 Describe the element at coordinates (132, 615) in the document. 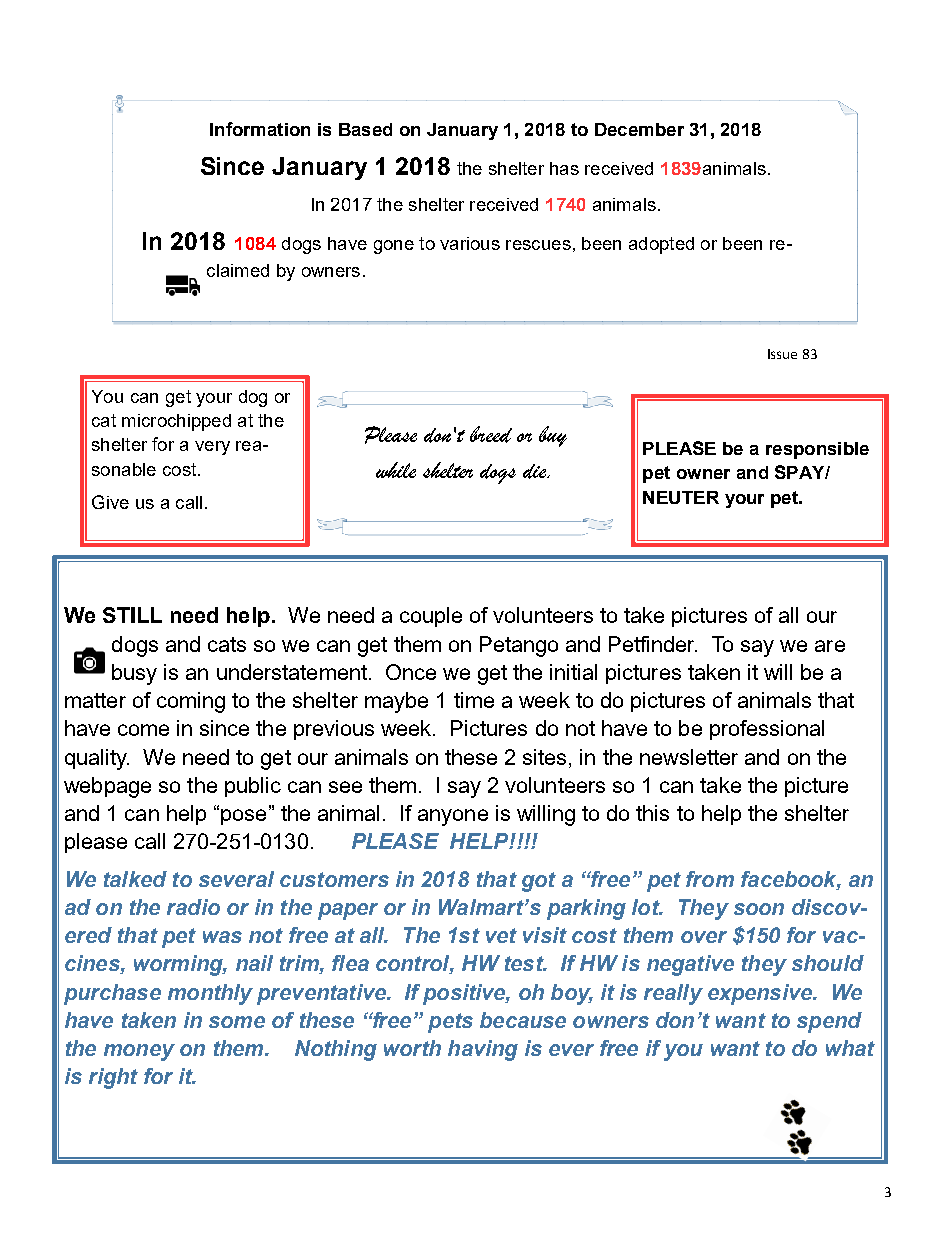

I see `STILL` at that location.
